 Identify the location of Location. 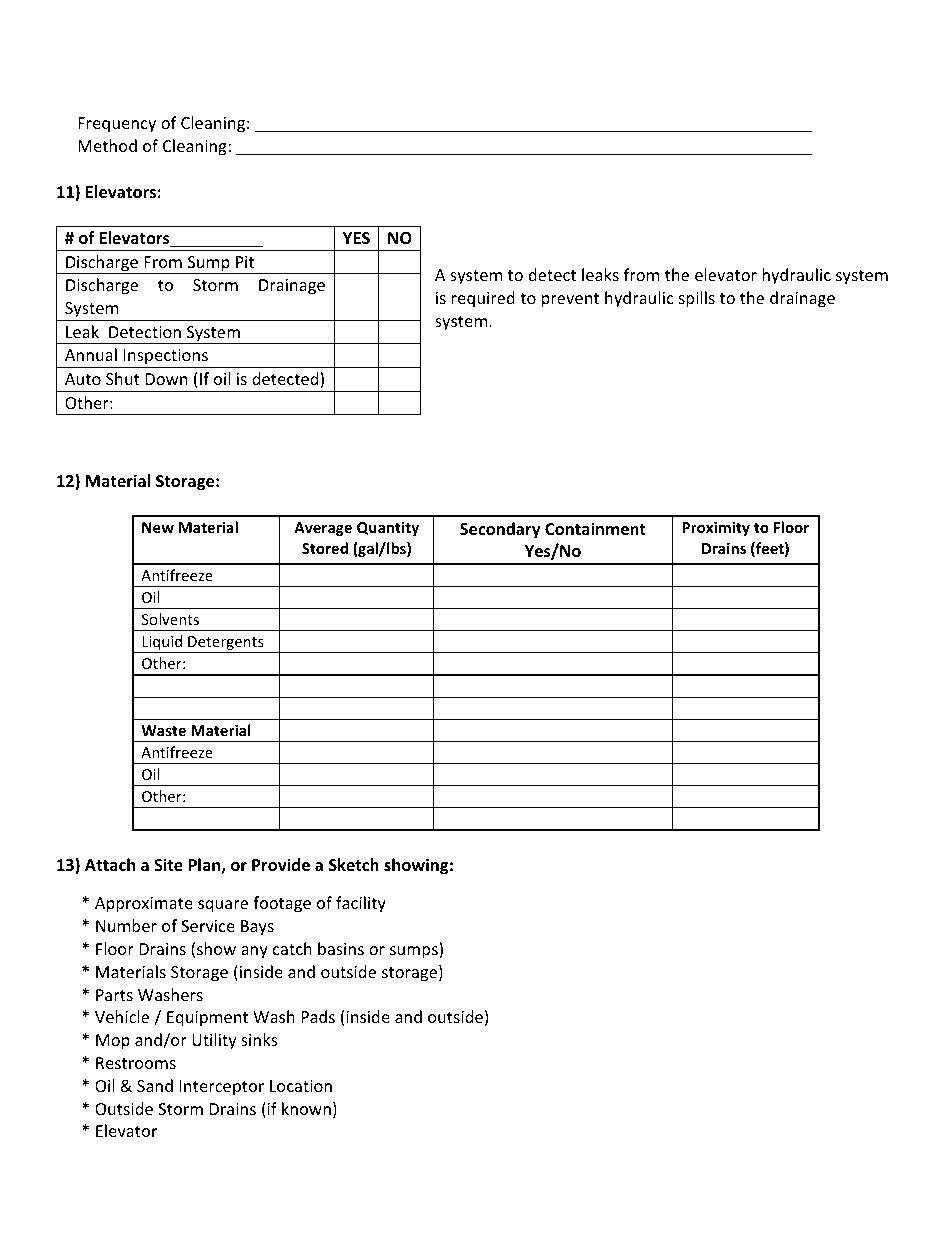
(301, 1086).
